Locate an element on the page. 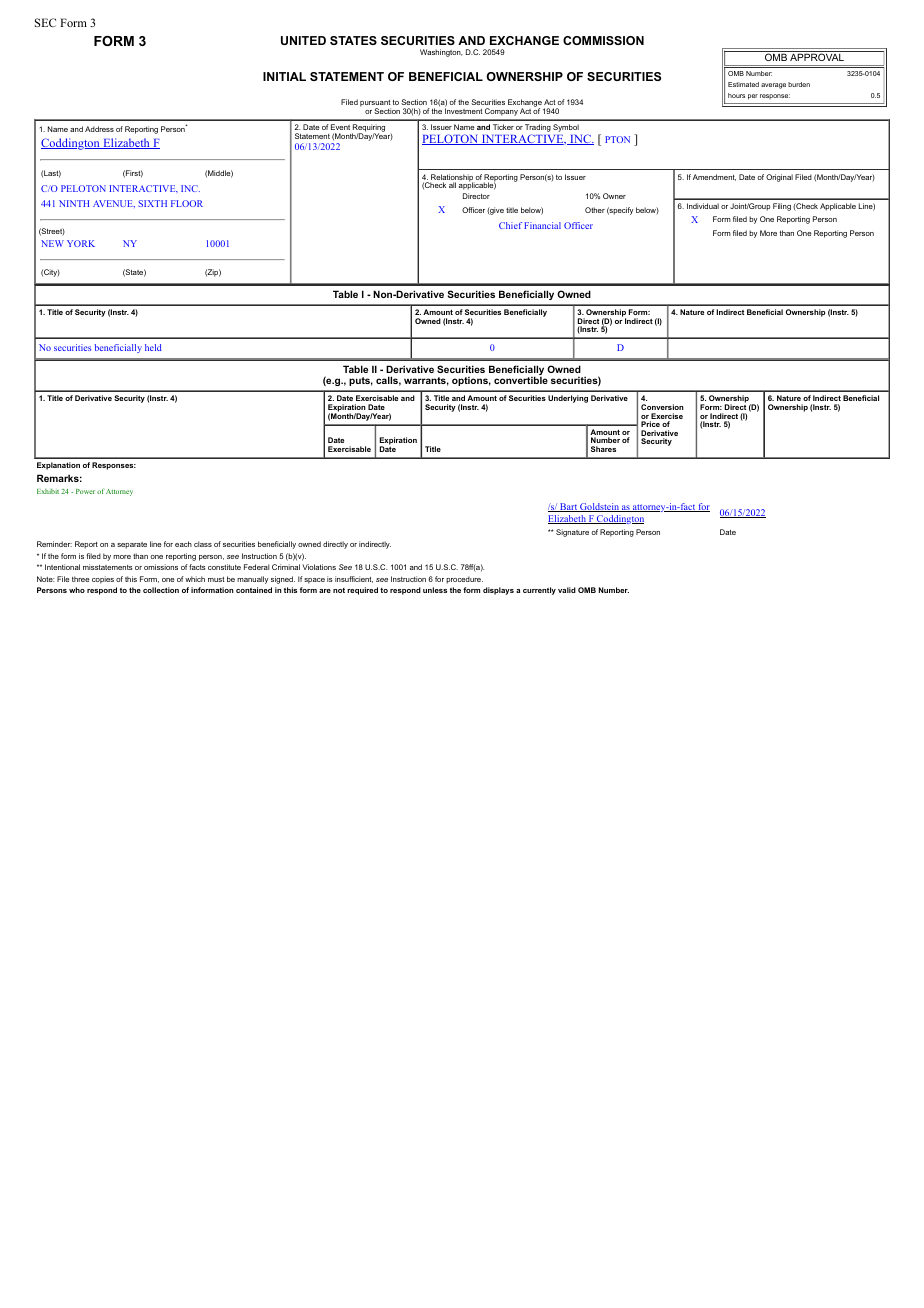 The height and width of the document is (1308, 924). procedure is located at coordinates (464, 580).
